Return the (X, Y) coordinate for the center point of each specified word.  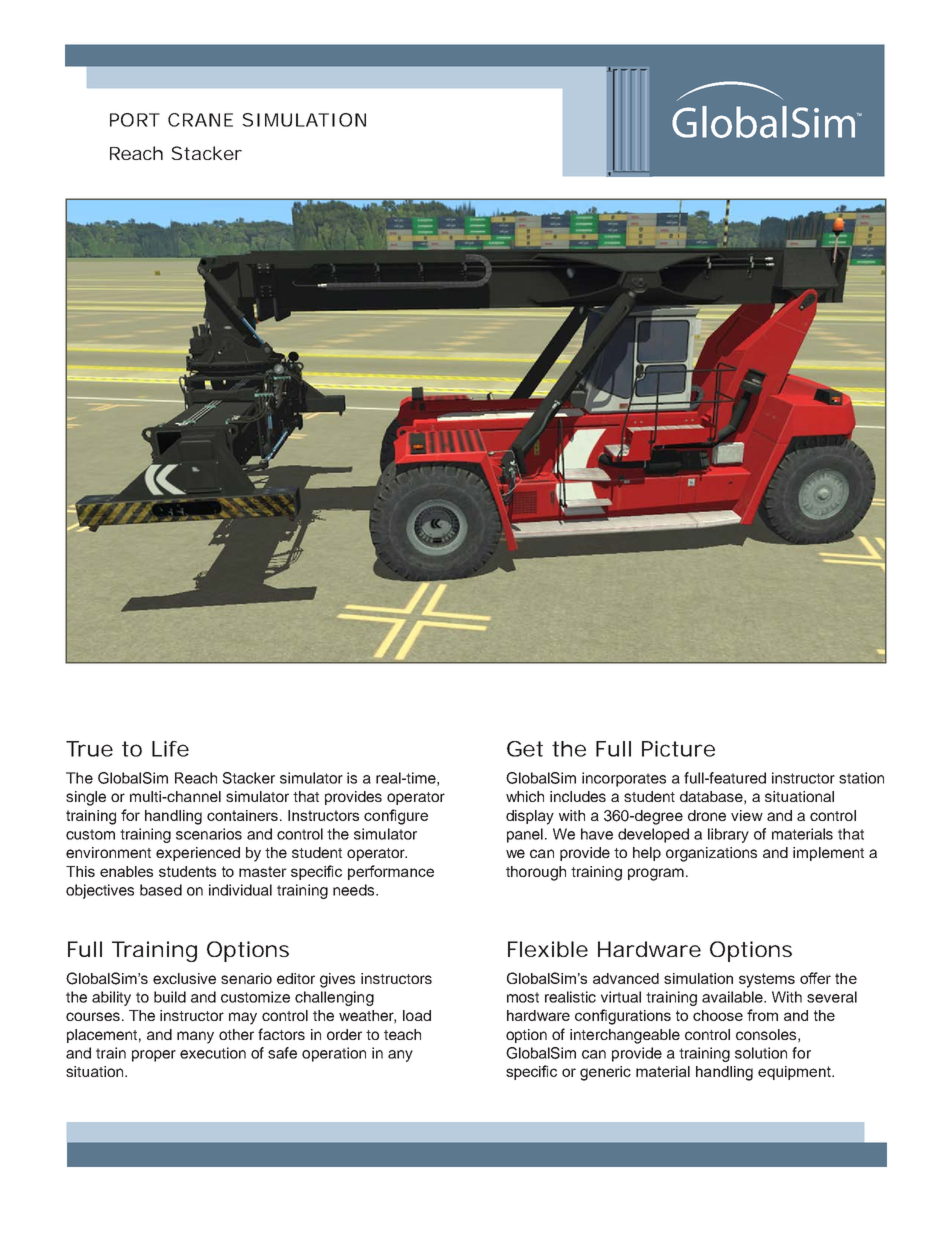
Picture (678, 749)
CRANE (200, 120)
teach (402, 1034)
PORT (135, 120)
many (195, 1037)
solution (761, 1053)
